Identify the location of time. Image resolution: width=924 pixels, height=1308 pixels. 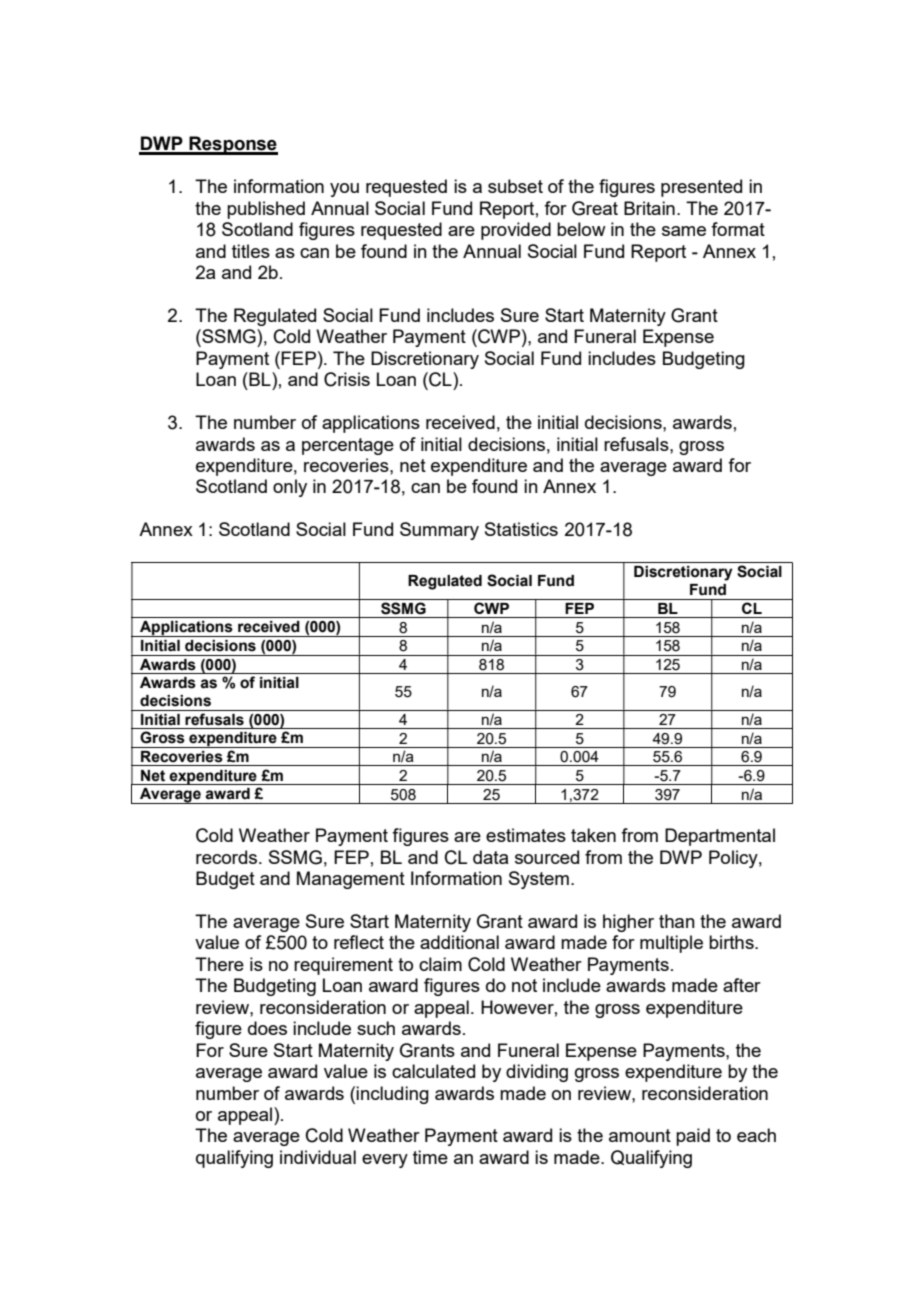
(430, 1157).
